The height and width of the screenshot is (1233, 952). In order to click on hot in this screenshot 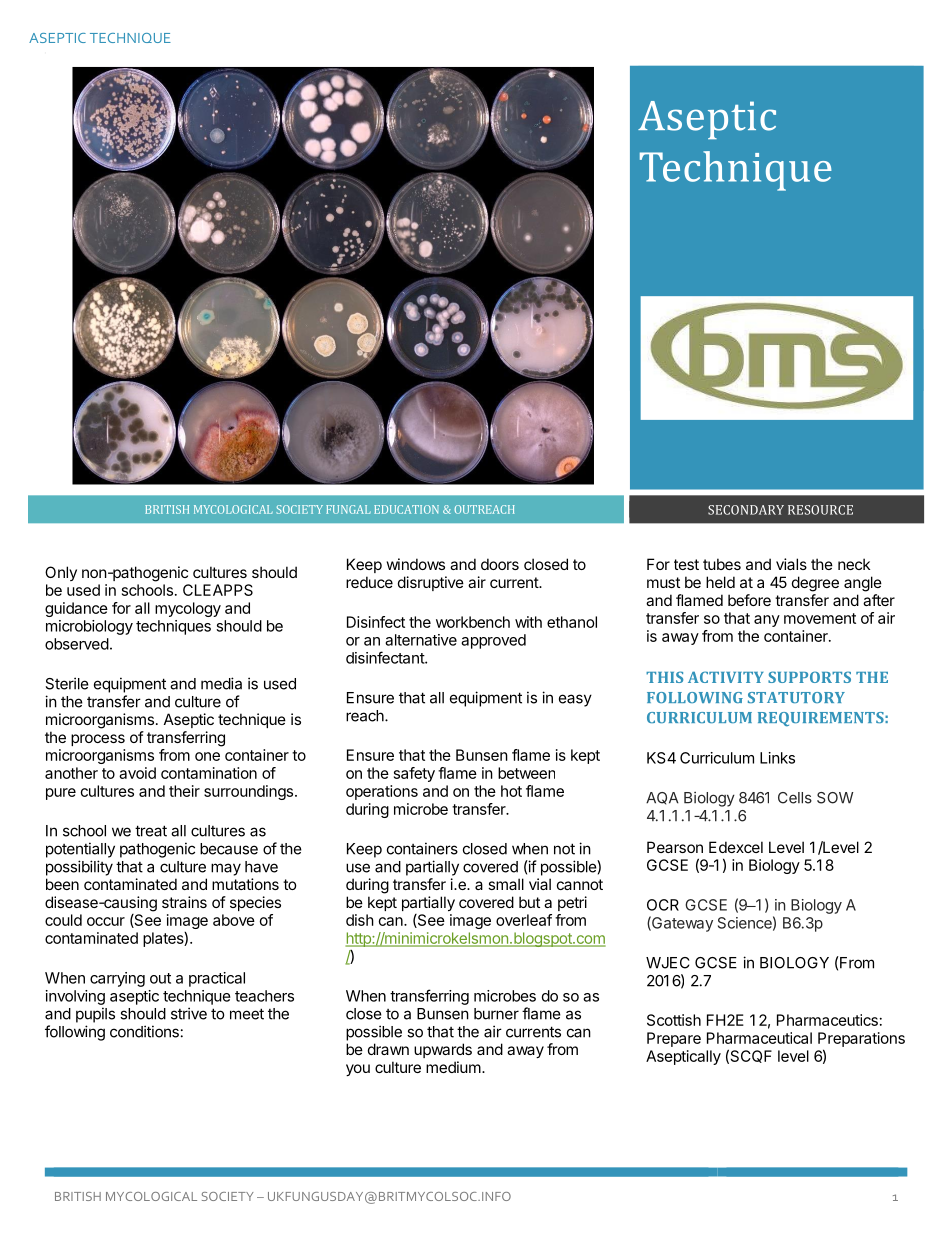, I will do `click(511, 791)`.
